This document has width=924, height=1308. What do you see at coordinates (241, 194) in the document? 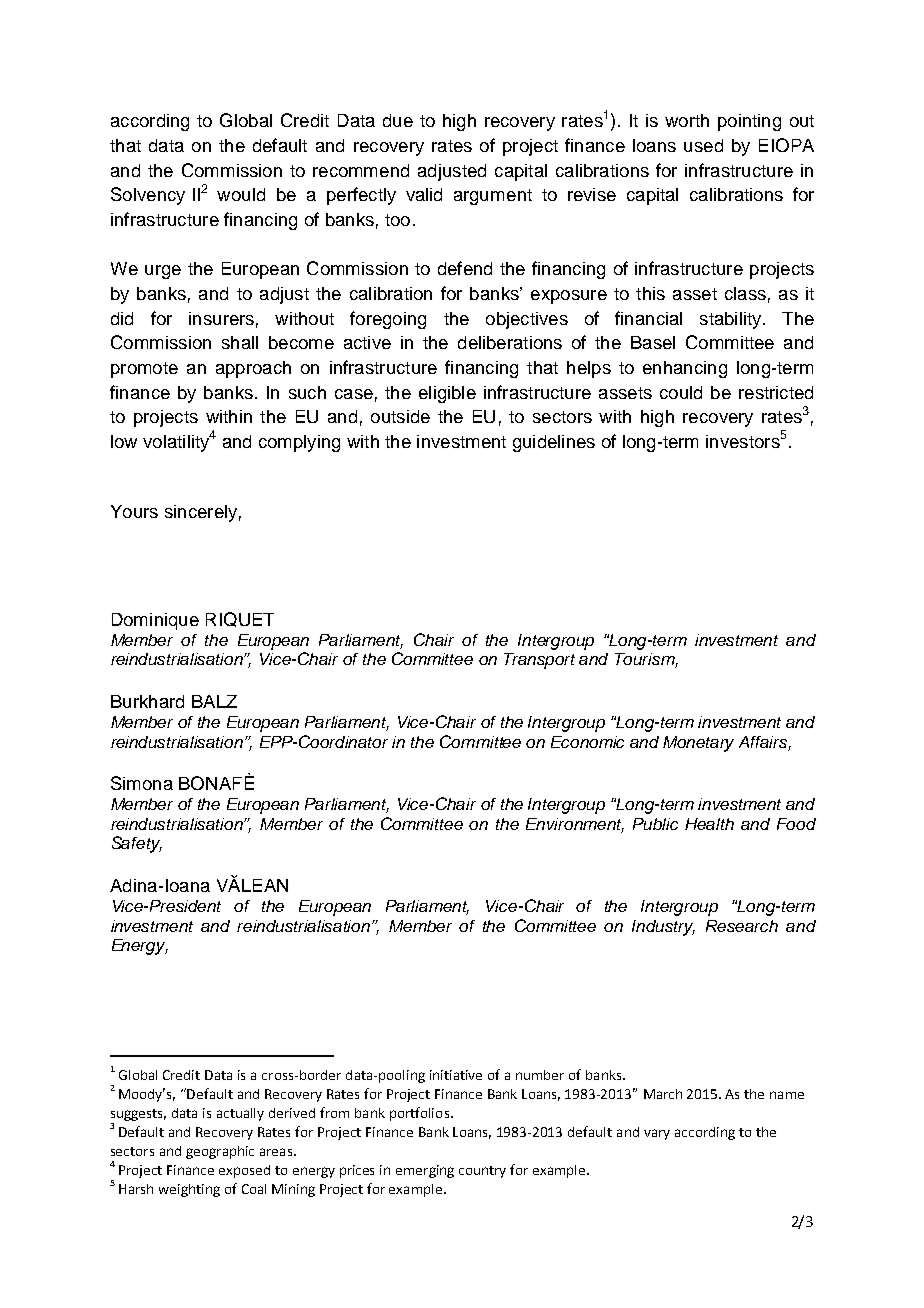
I see `would` at bounding box center [241, 194].
